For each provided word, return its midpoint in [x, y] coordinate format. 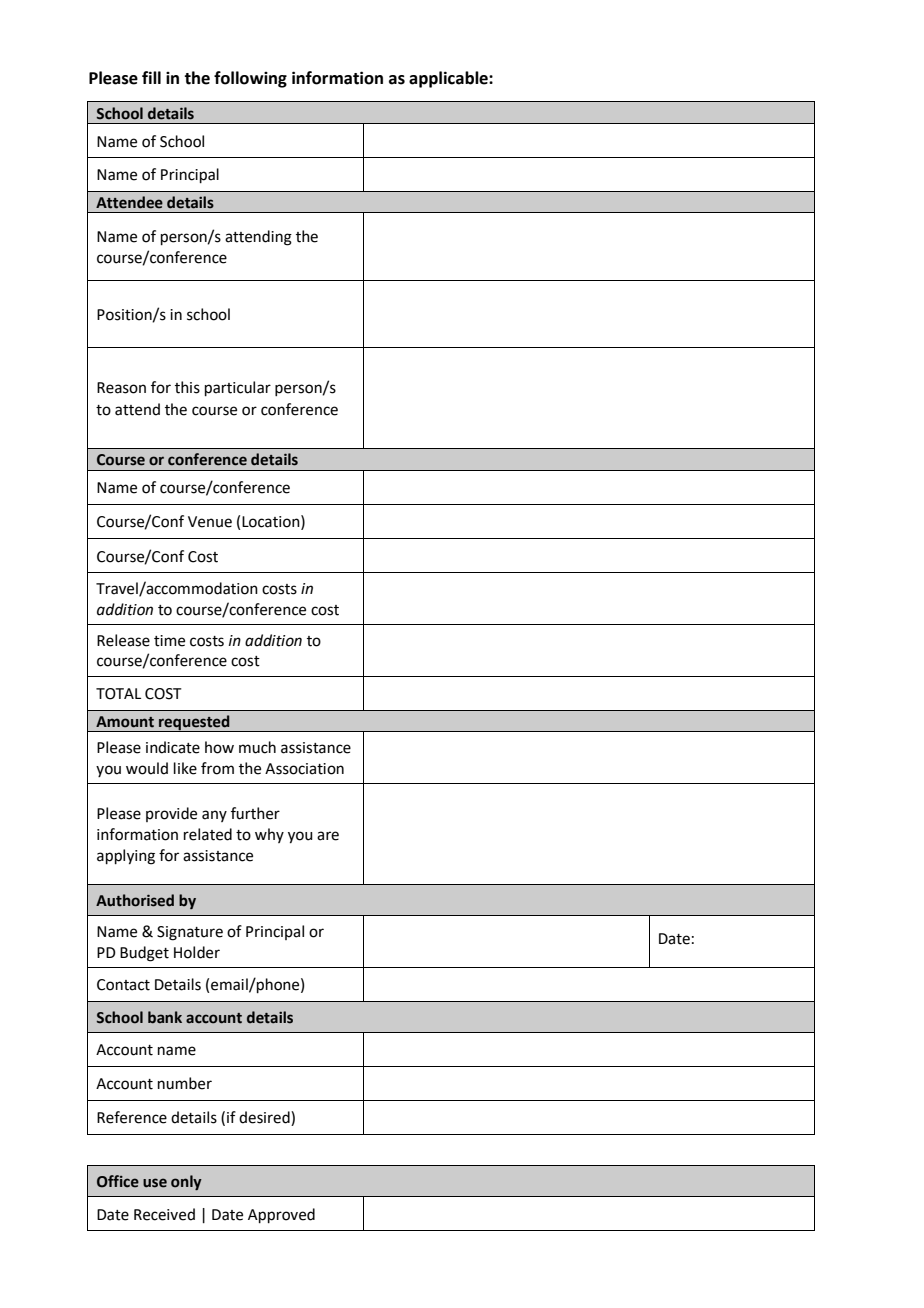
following [250, 79]
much [257, 747]
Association [304, 769]
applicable [449, 79]
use [155, 1183]
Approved [281, 1215]
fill [151, 77]
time [169, 641]
